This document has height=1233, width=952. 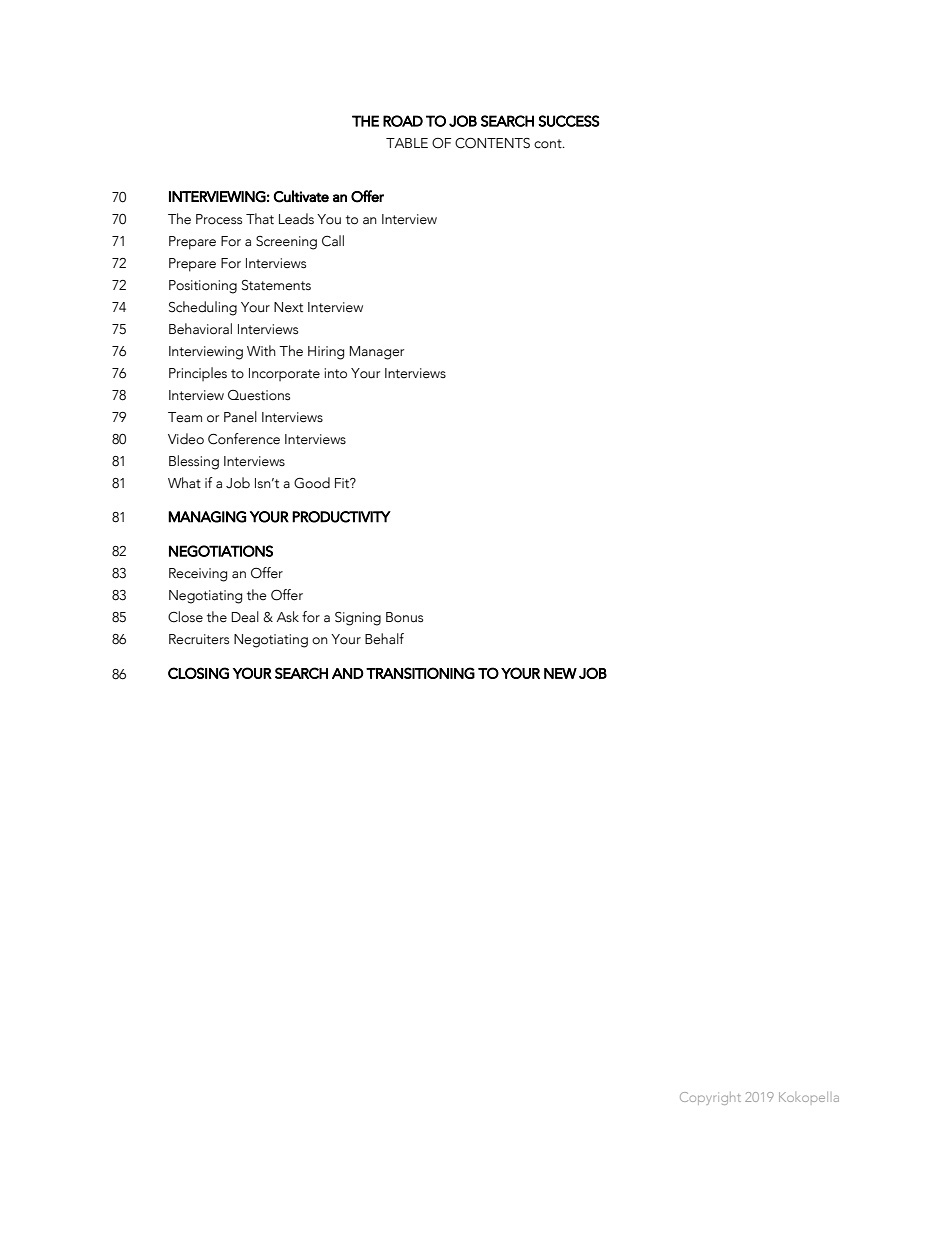 I want to click on Cultivate, so click(x=301, y=196).
